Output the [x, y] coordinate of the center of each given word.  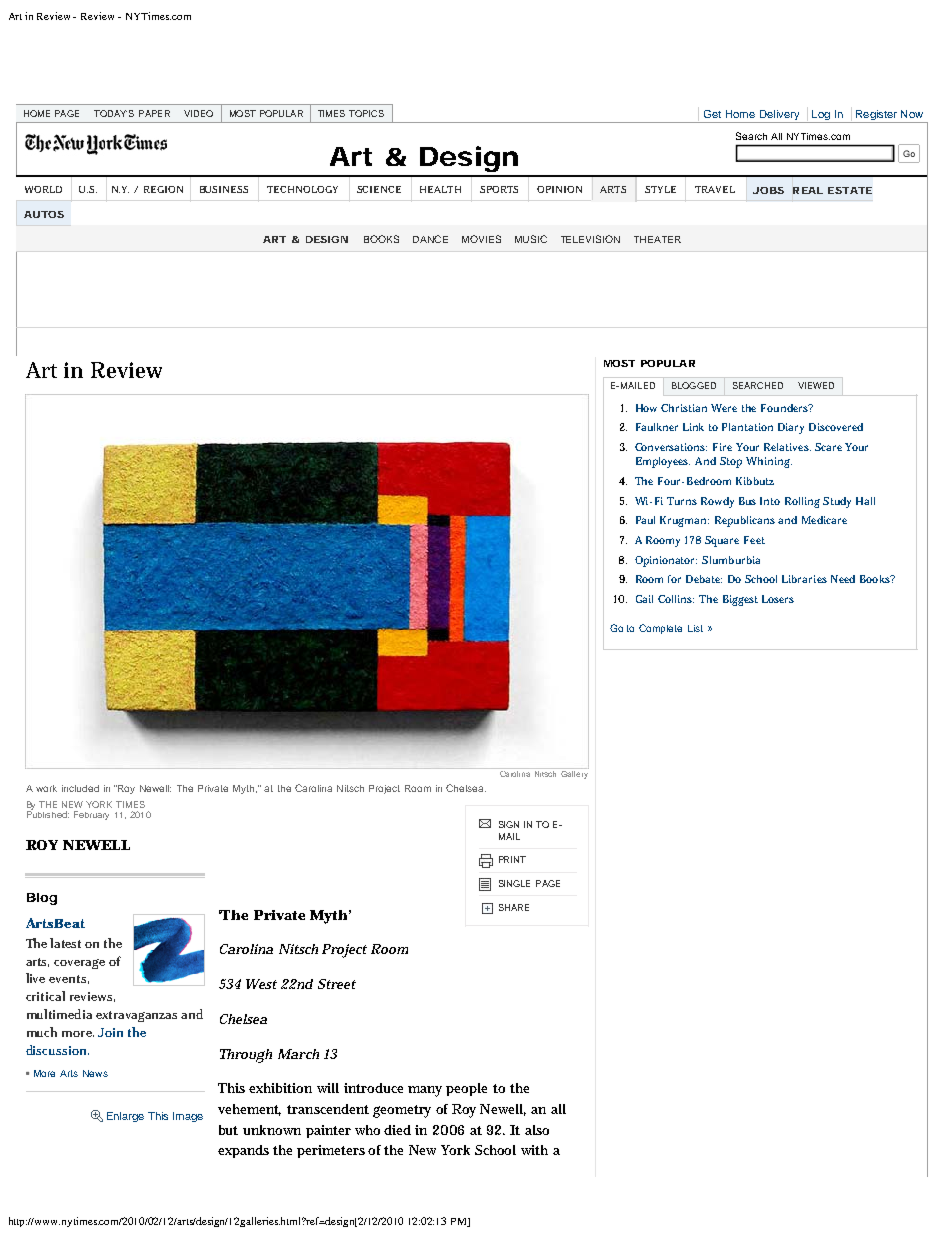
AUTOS [44, 214]
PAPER [154, 113]
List [695, 628]
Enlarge [125, 1117]
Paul [645, 520]
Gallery [574, 773]
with [534, 1150]
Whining [769, 462]
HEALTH [440, 189]
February [91, 815]
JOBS [768, 190]
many [427, 1091]
